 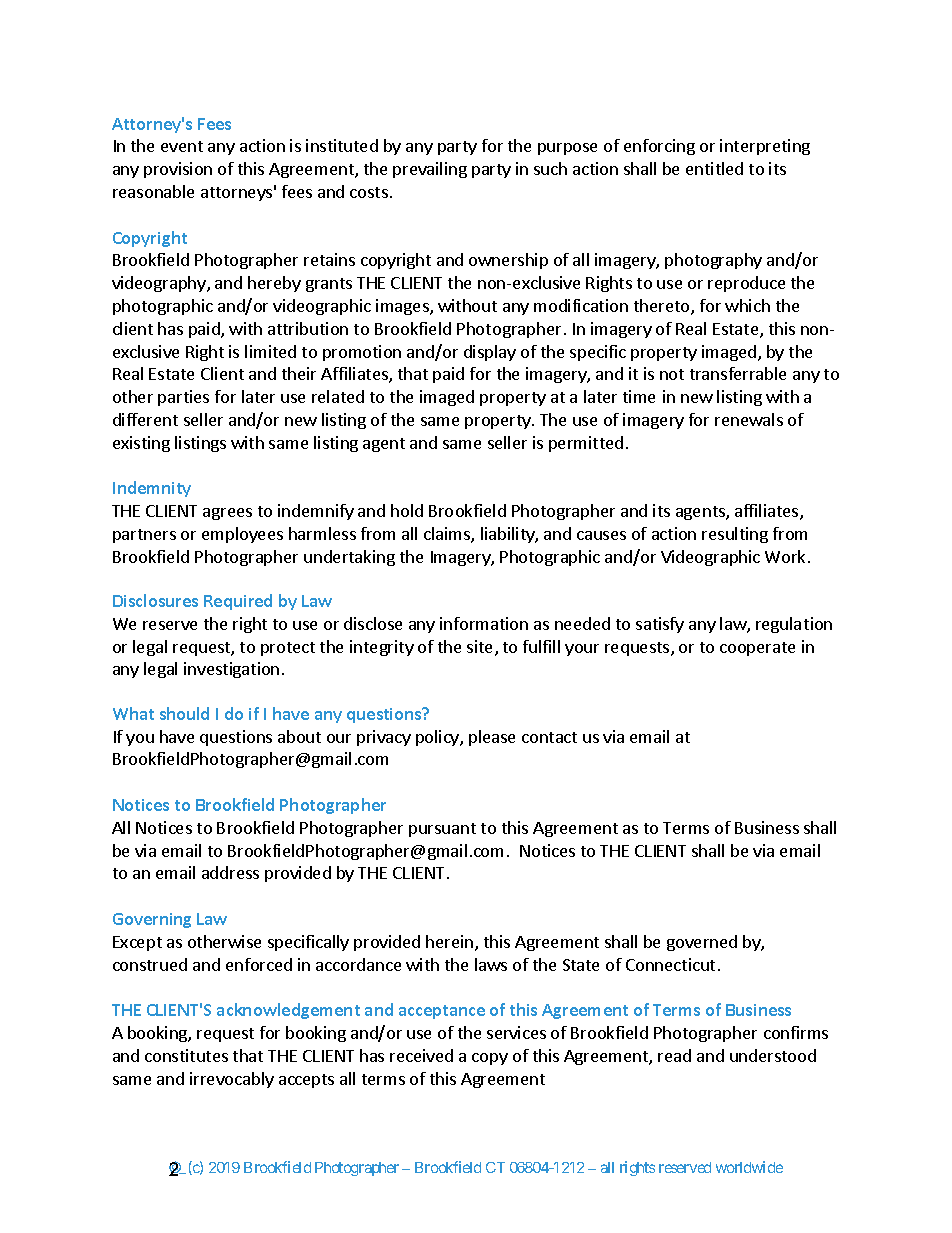 I want to click on employees, so click(x=242, y=535).
